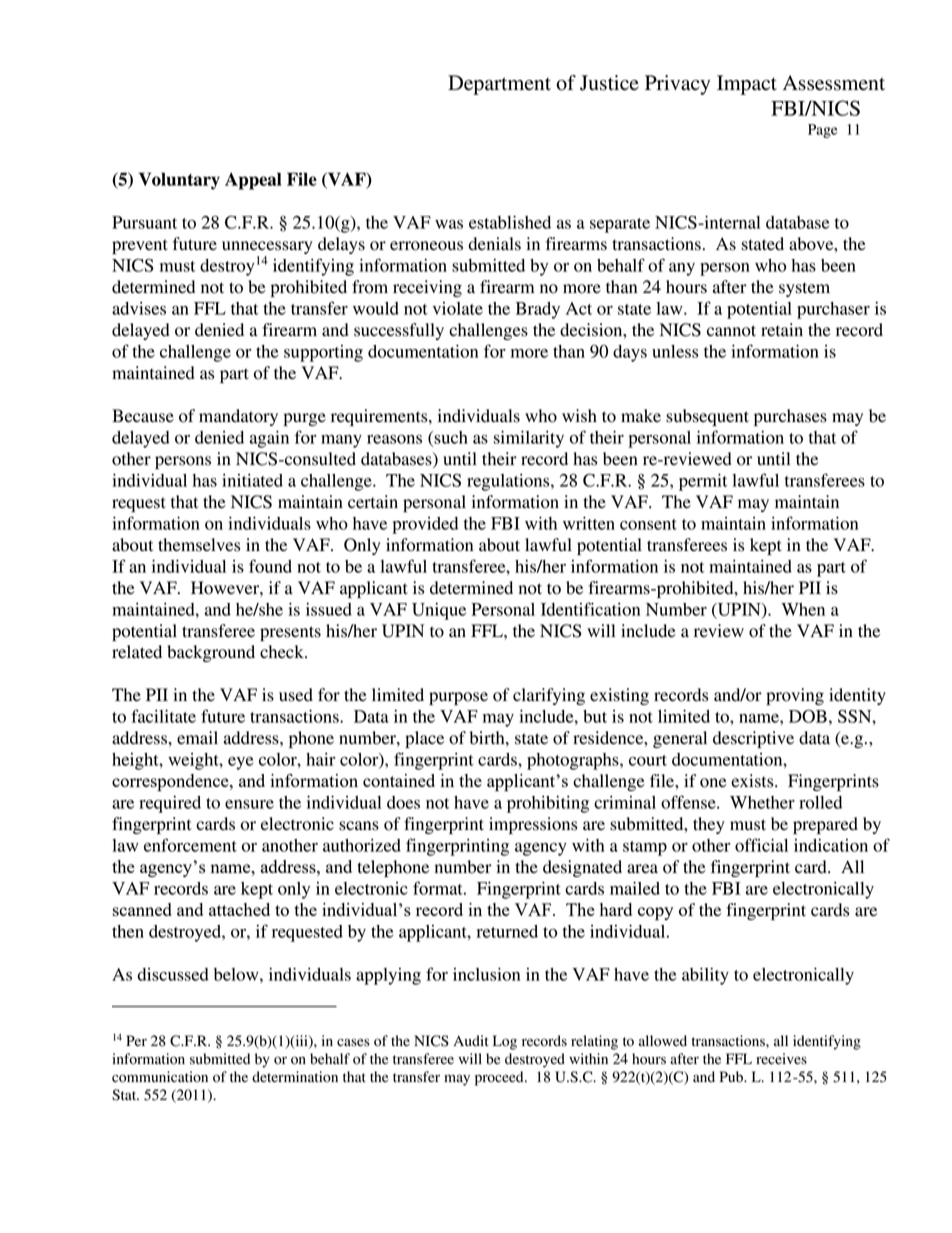  What do you see at coordinates (505, 1042) in the document?
I see `Log` at bounding box center [505, 1042].
